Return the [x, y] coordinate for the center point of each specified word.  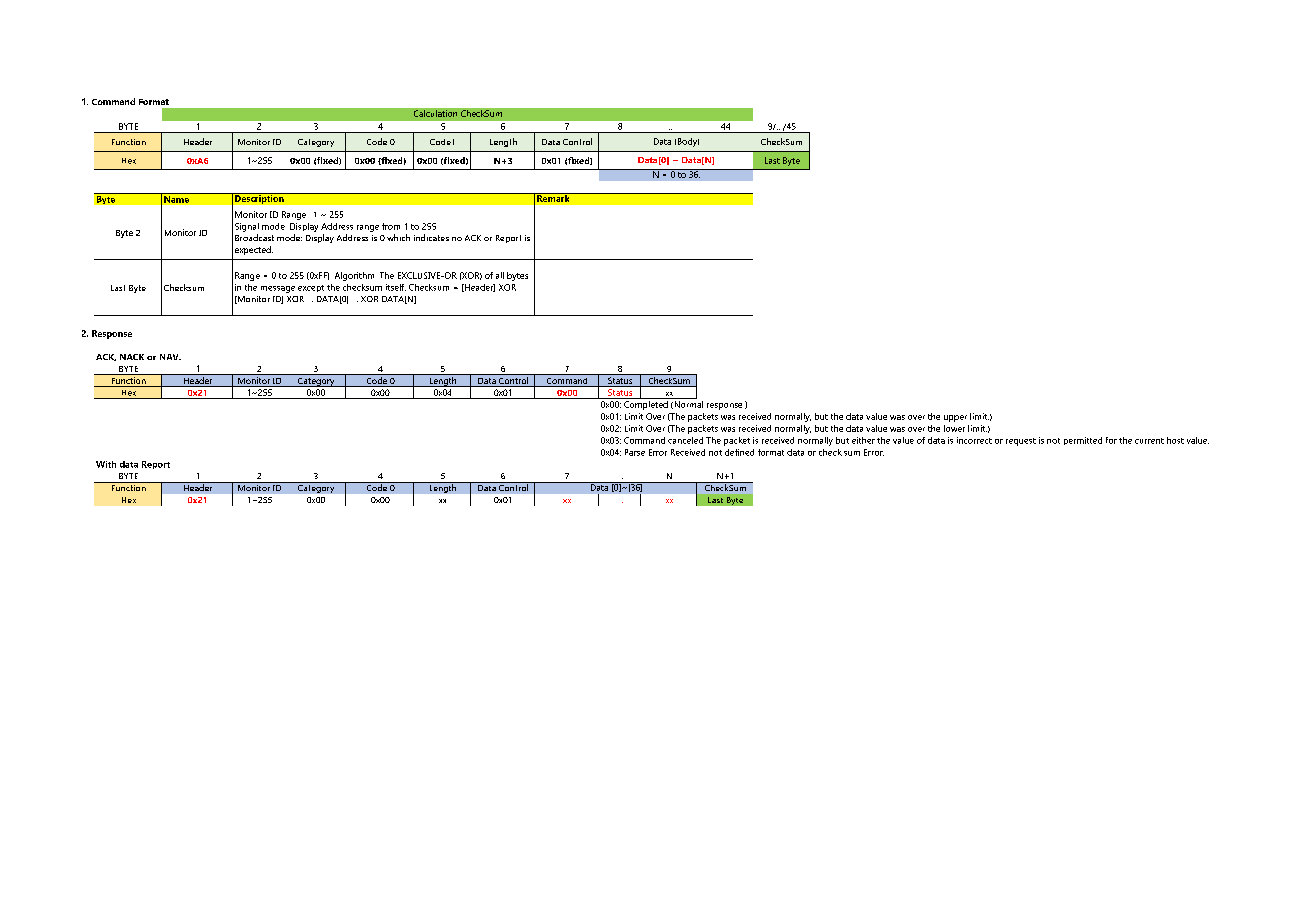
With [106, 464]
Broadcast [254, 237]
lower [954, 428]
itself [396, 287]
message [278, 289]
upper [955, 418]
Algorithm [354, 276]
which [398, 237]
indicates [431, 237]
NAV [170, 357]
